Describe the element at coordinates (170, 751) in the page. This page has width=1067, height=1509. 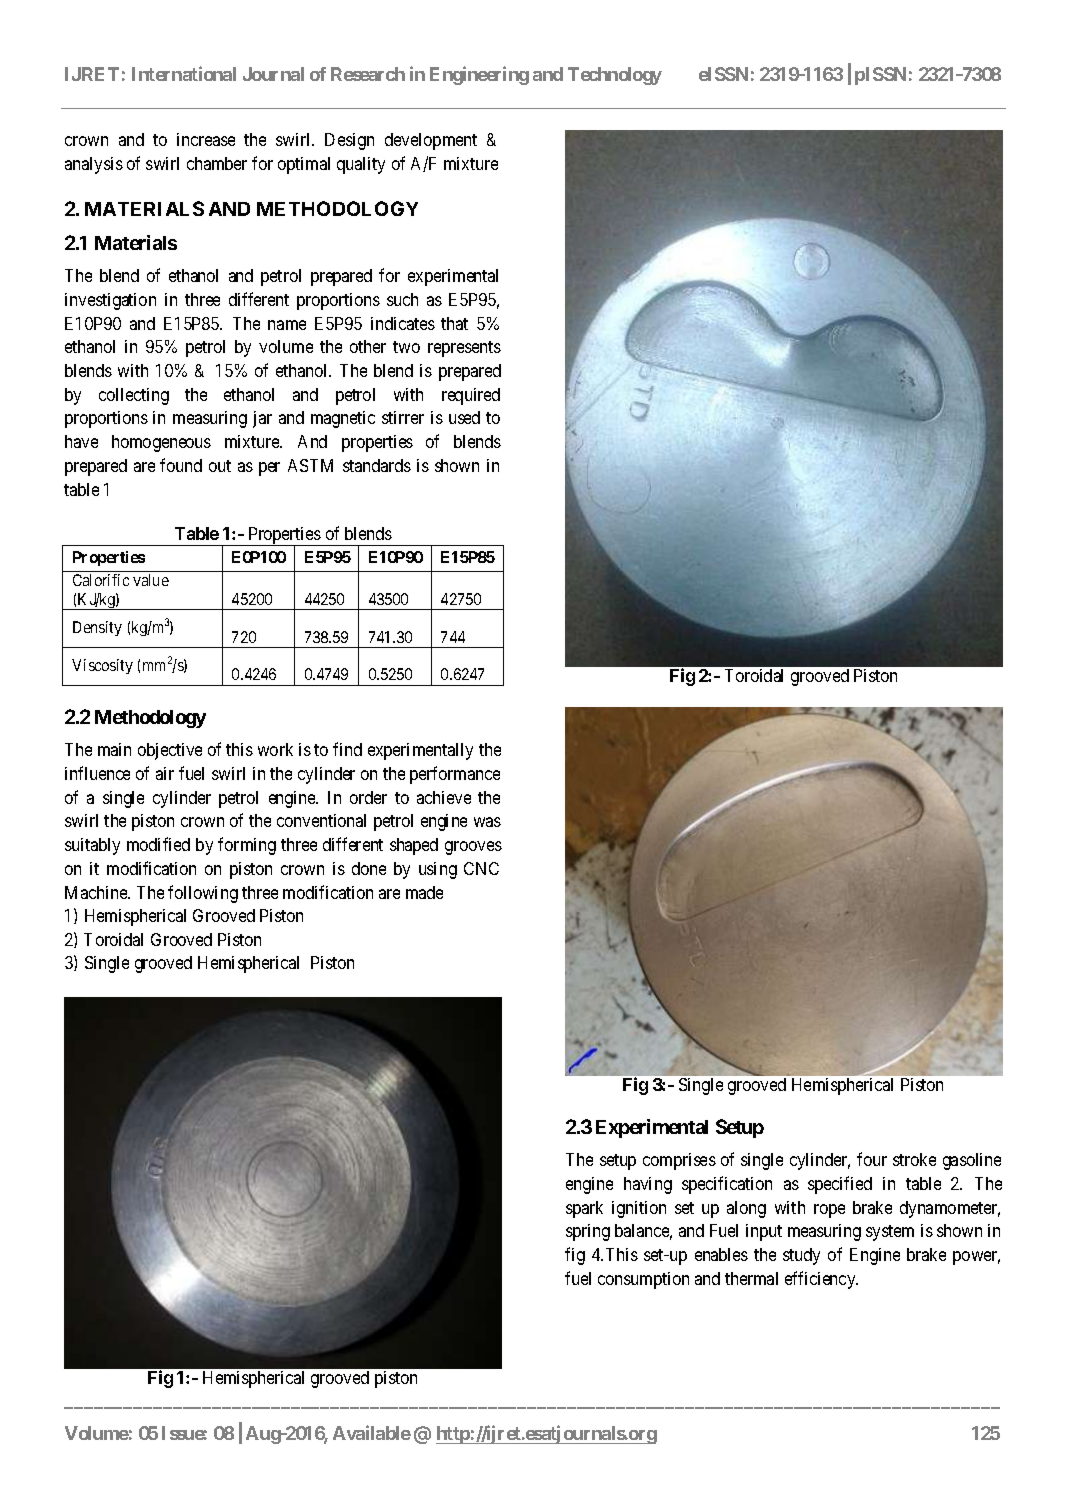
I see `objective` at that location.
